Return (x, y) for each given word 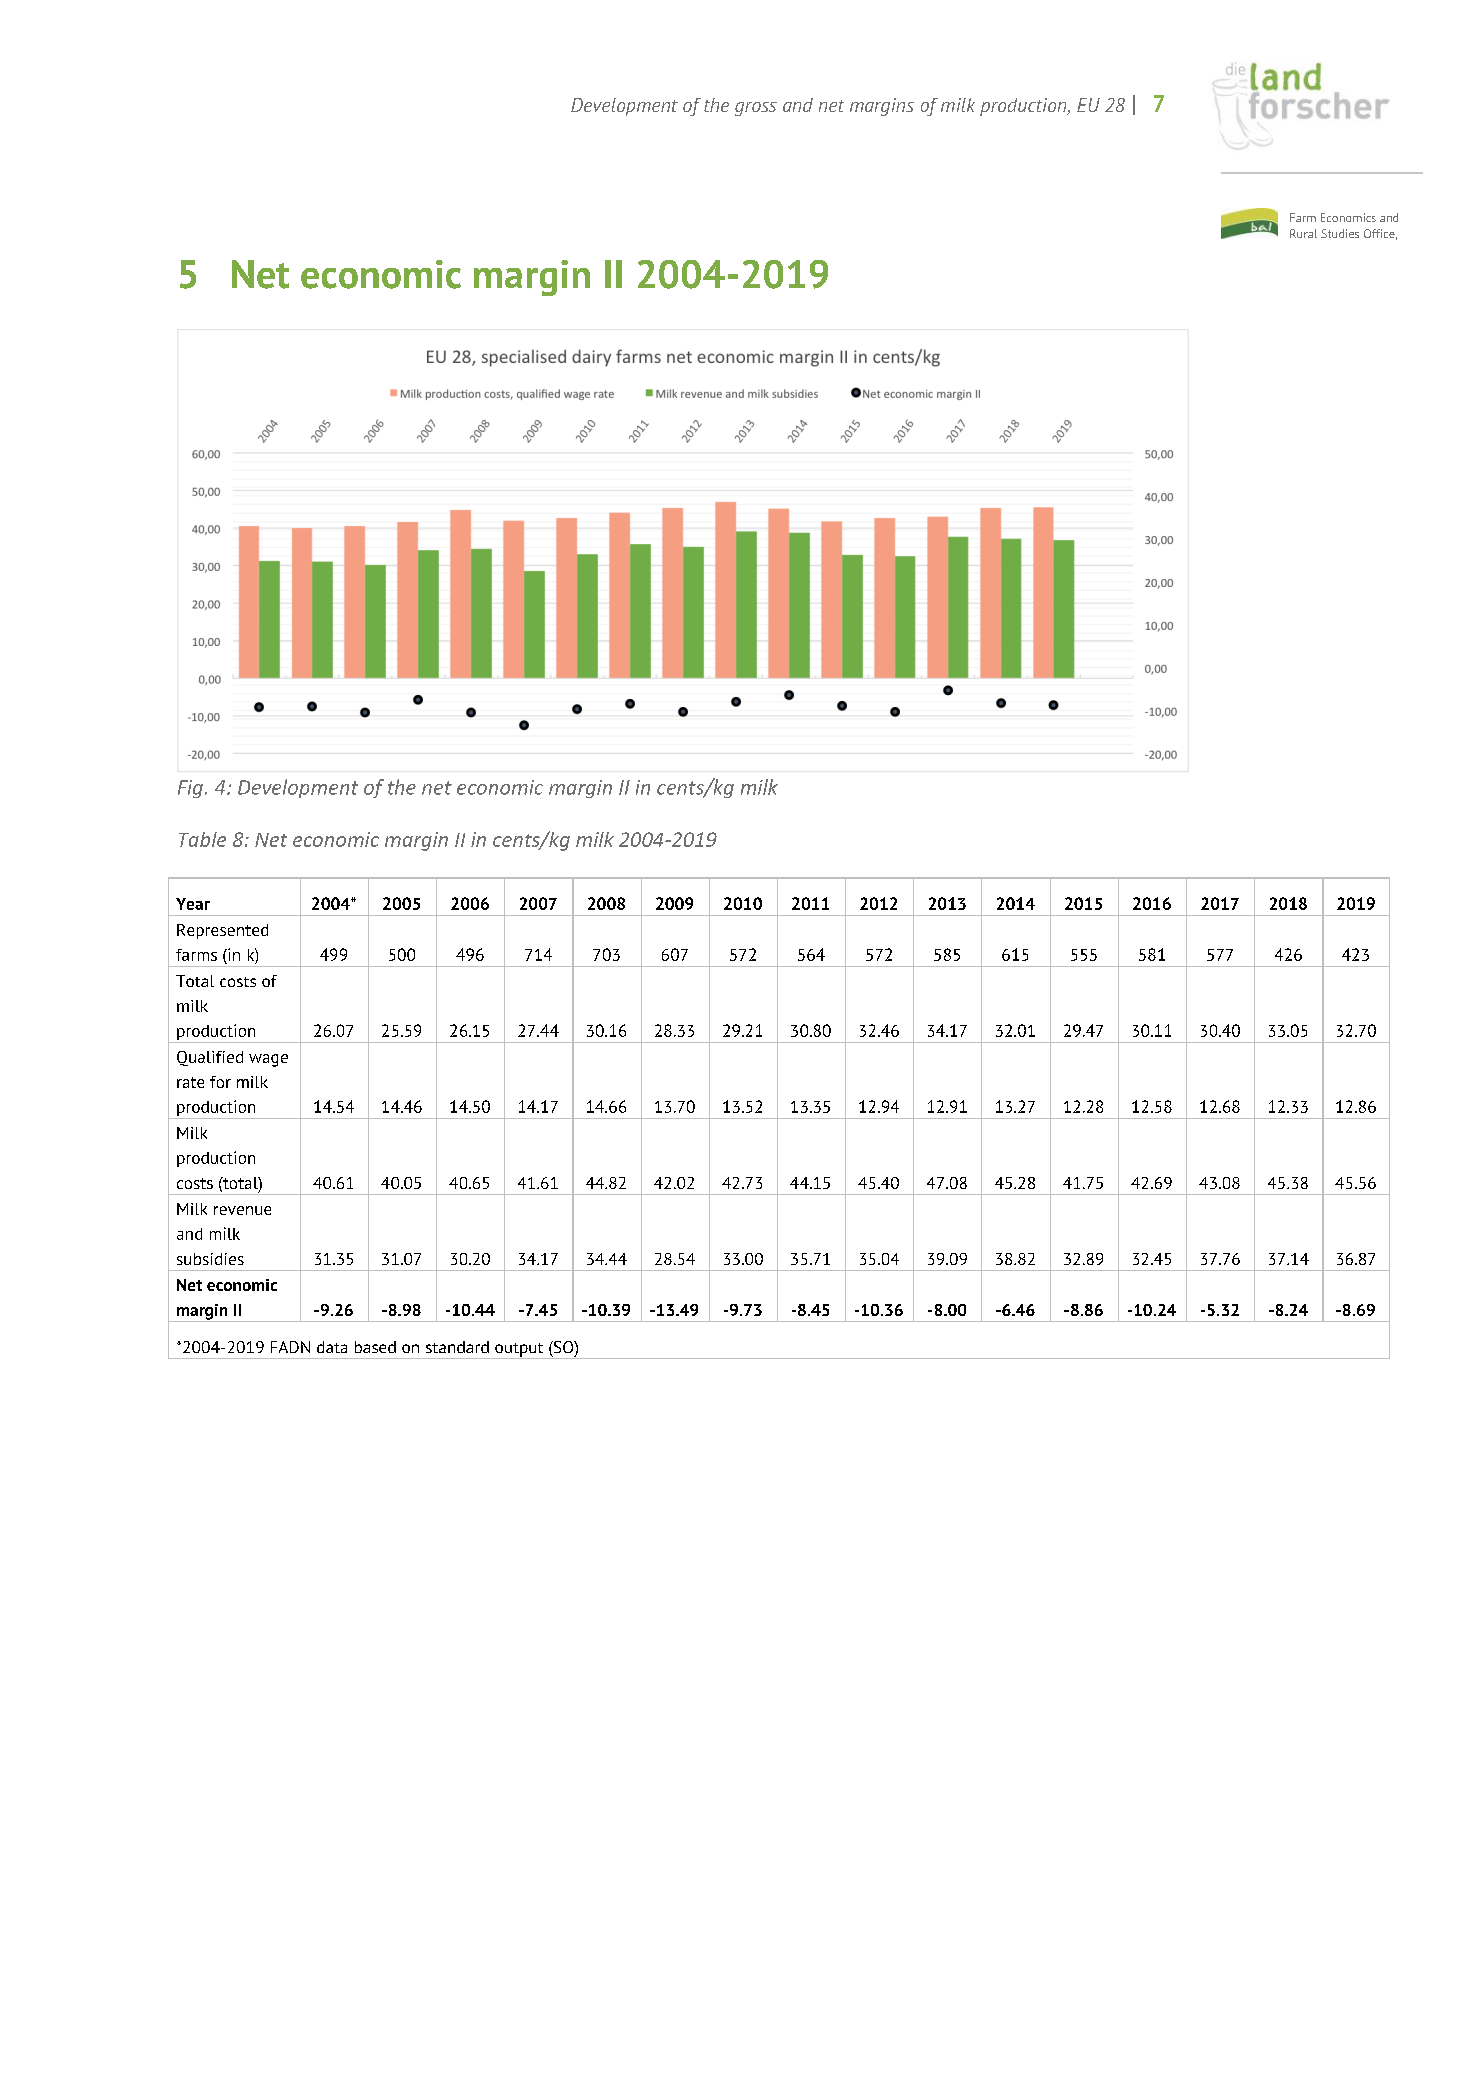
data (332, 1347)
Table (202, 839)
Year (193, 904)
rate (190, 1082)
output (519, 1351)
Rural (1303, 233)
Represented (222, 931)
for (220, 1082)
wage (268, 1060)
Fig (190, 789)
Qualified (210, 1058)
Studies (1340, 233)
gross (756, 109)
